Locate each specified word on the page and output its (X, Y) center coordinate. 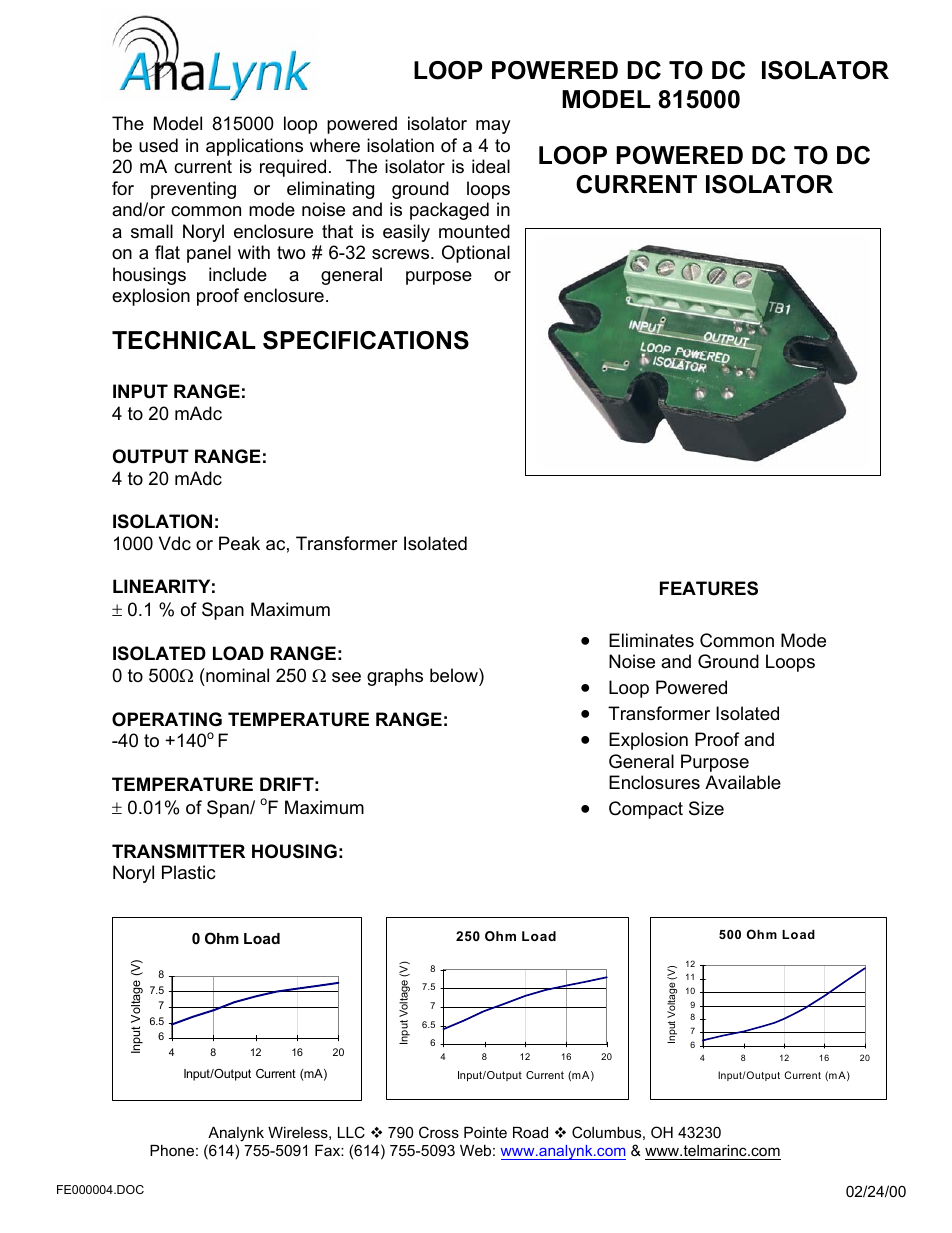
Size (706, 808)
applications (254, 147)
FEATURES (709, 588)
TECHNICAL (184, 340)
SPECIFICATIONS (366, 340)
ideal (491, 166)
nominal (236, 675)
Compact (646, 810)
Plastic (188, 872)
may (493, 127)
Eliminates (651, 640)
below (455, 675)
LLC (351, 1132)
